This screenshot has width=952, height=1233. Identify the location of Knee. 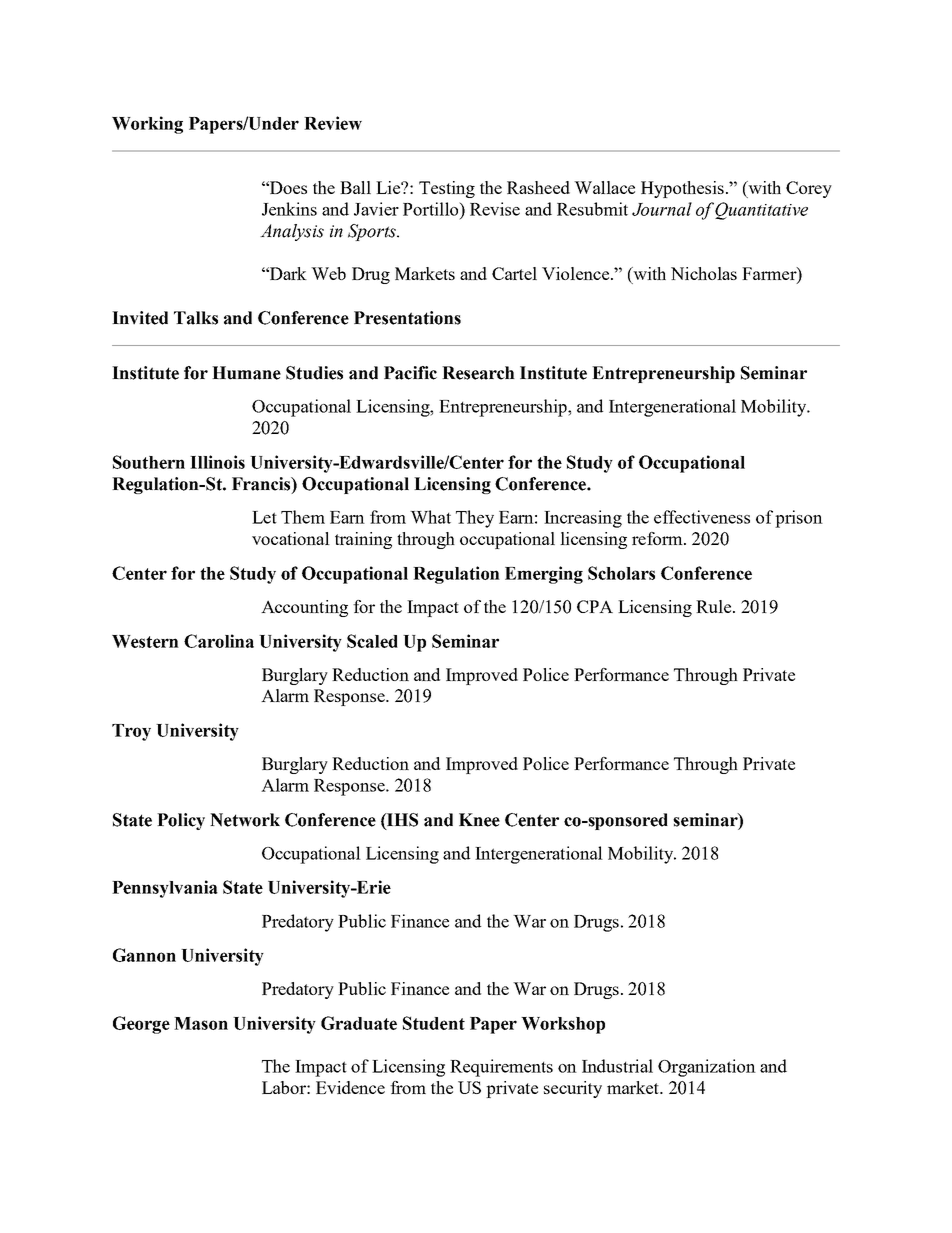
(479, 820).
